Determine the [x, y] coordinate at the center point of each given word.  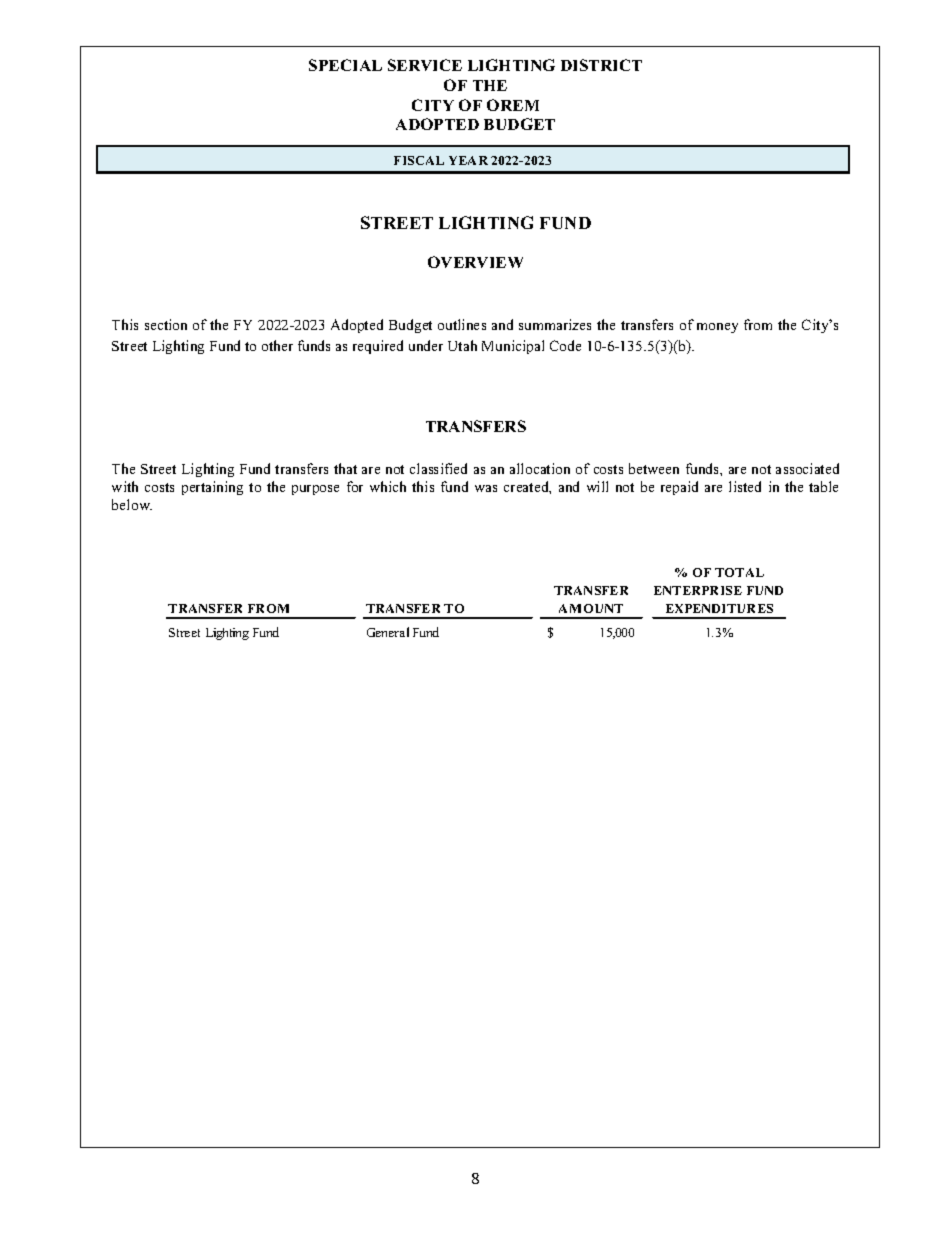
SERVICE [425, 65]
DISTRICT [601, 65]
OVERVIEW [475, 262]
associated [807, 468]
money [717, 328]
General [388, 632]
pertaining [212, 488]
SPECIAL [345, 65]
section [166, 324]
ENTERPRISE [698, 590]
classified [438, 468]
